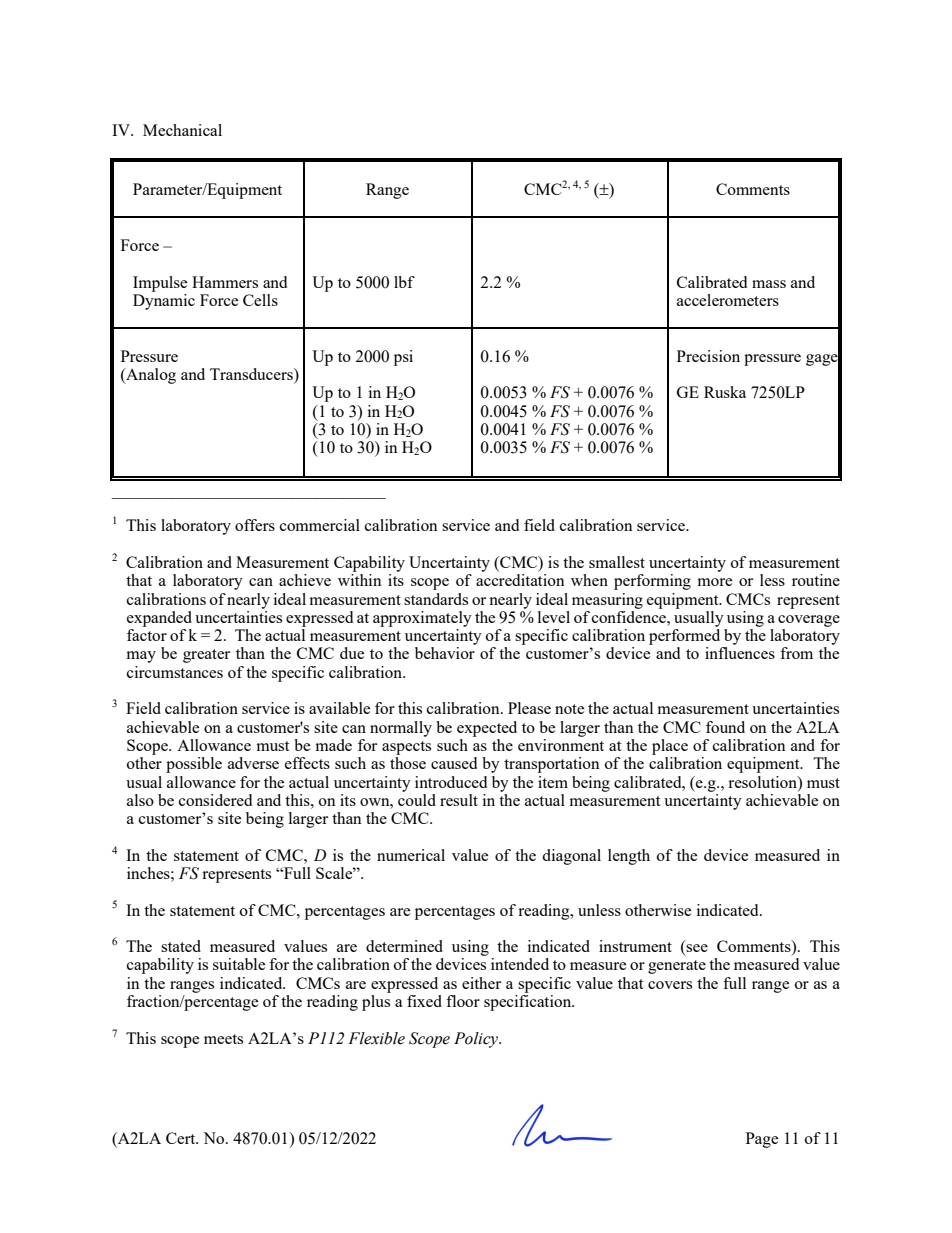 The image size is (952, 1233). I want to click on Mechanical, so click(182, 130).
